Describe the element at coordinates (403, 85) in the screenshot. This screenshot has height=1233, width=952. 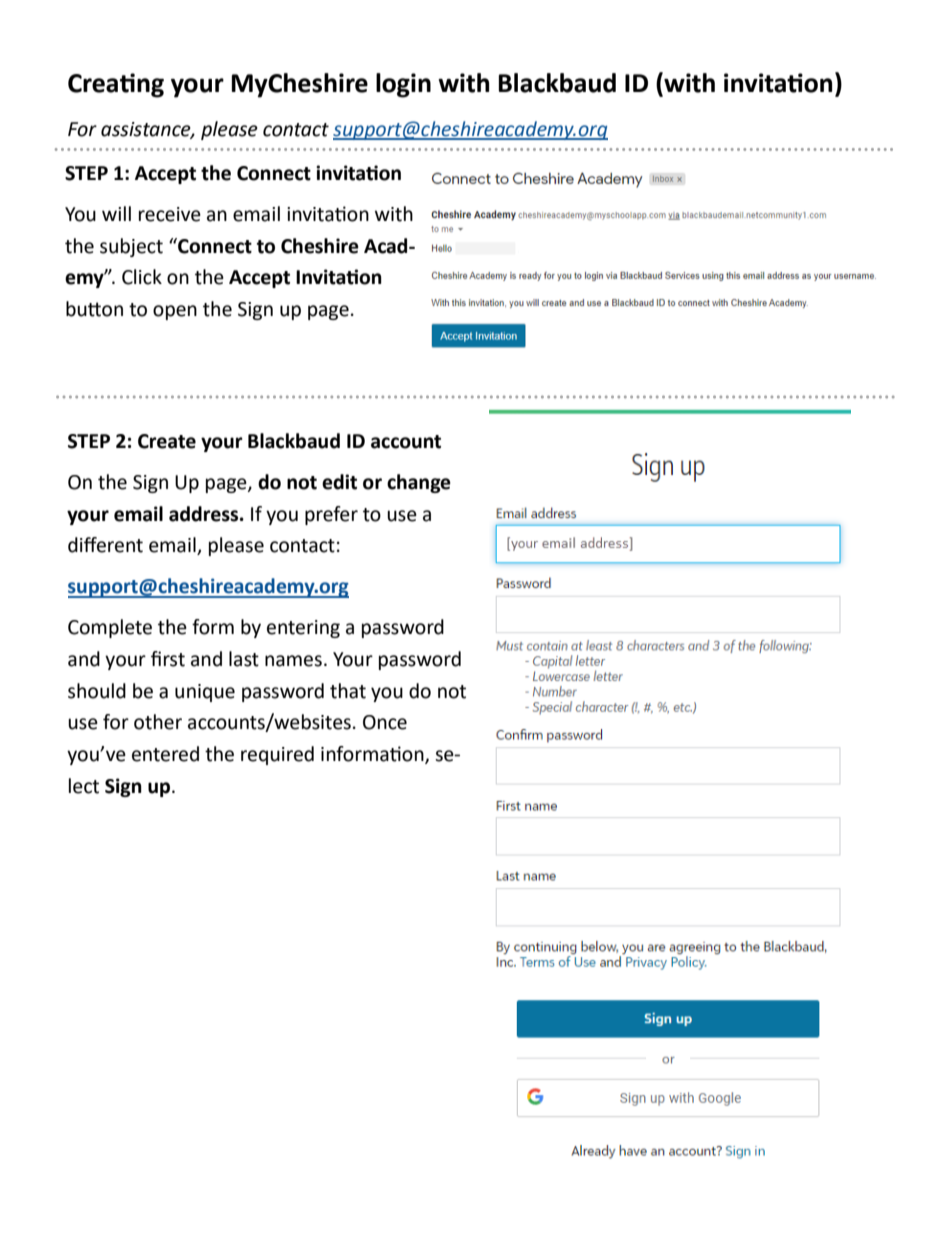
I see `login` at that location.
